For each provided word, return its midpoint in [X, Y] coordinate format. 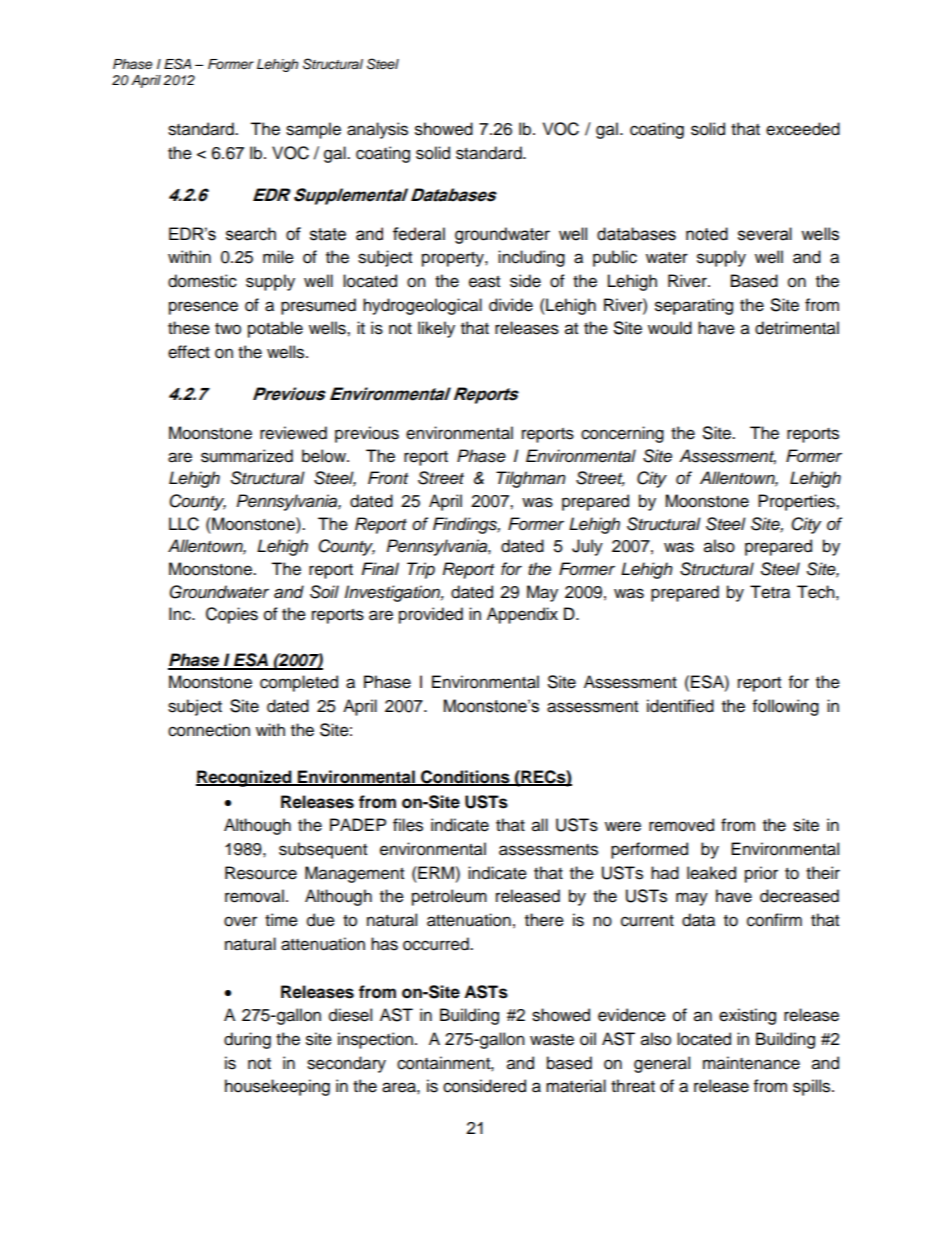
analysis [377, 130]
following [786, 707]
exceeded [803, 129]
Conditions [465, 777]
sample [313, 130]
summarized [247, 456]
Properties [797, 502]
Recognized [245, 778]
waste [552, 1040]
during [247, 1040]
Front [388, 477]
